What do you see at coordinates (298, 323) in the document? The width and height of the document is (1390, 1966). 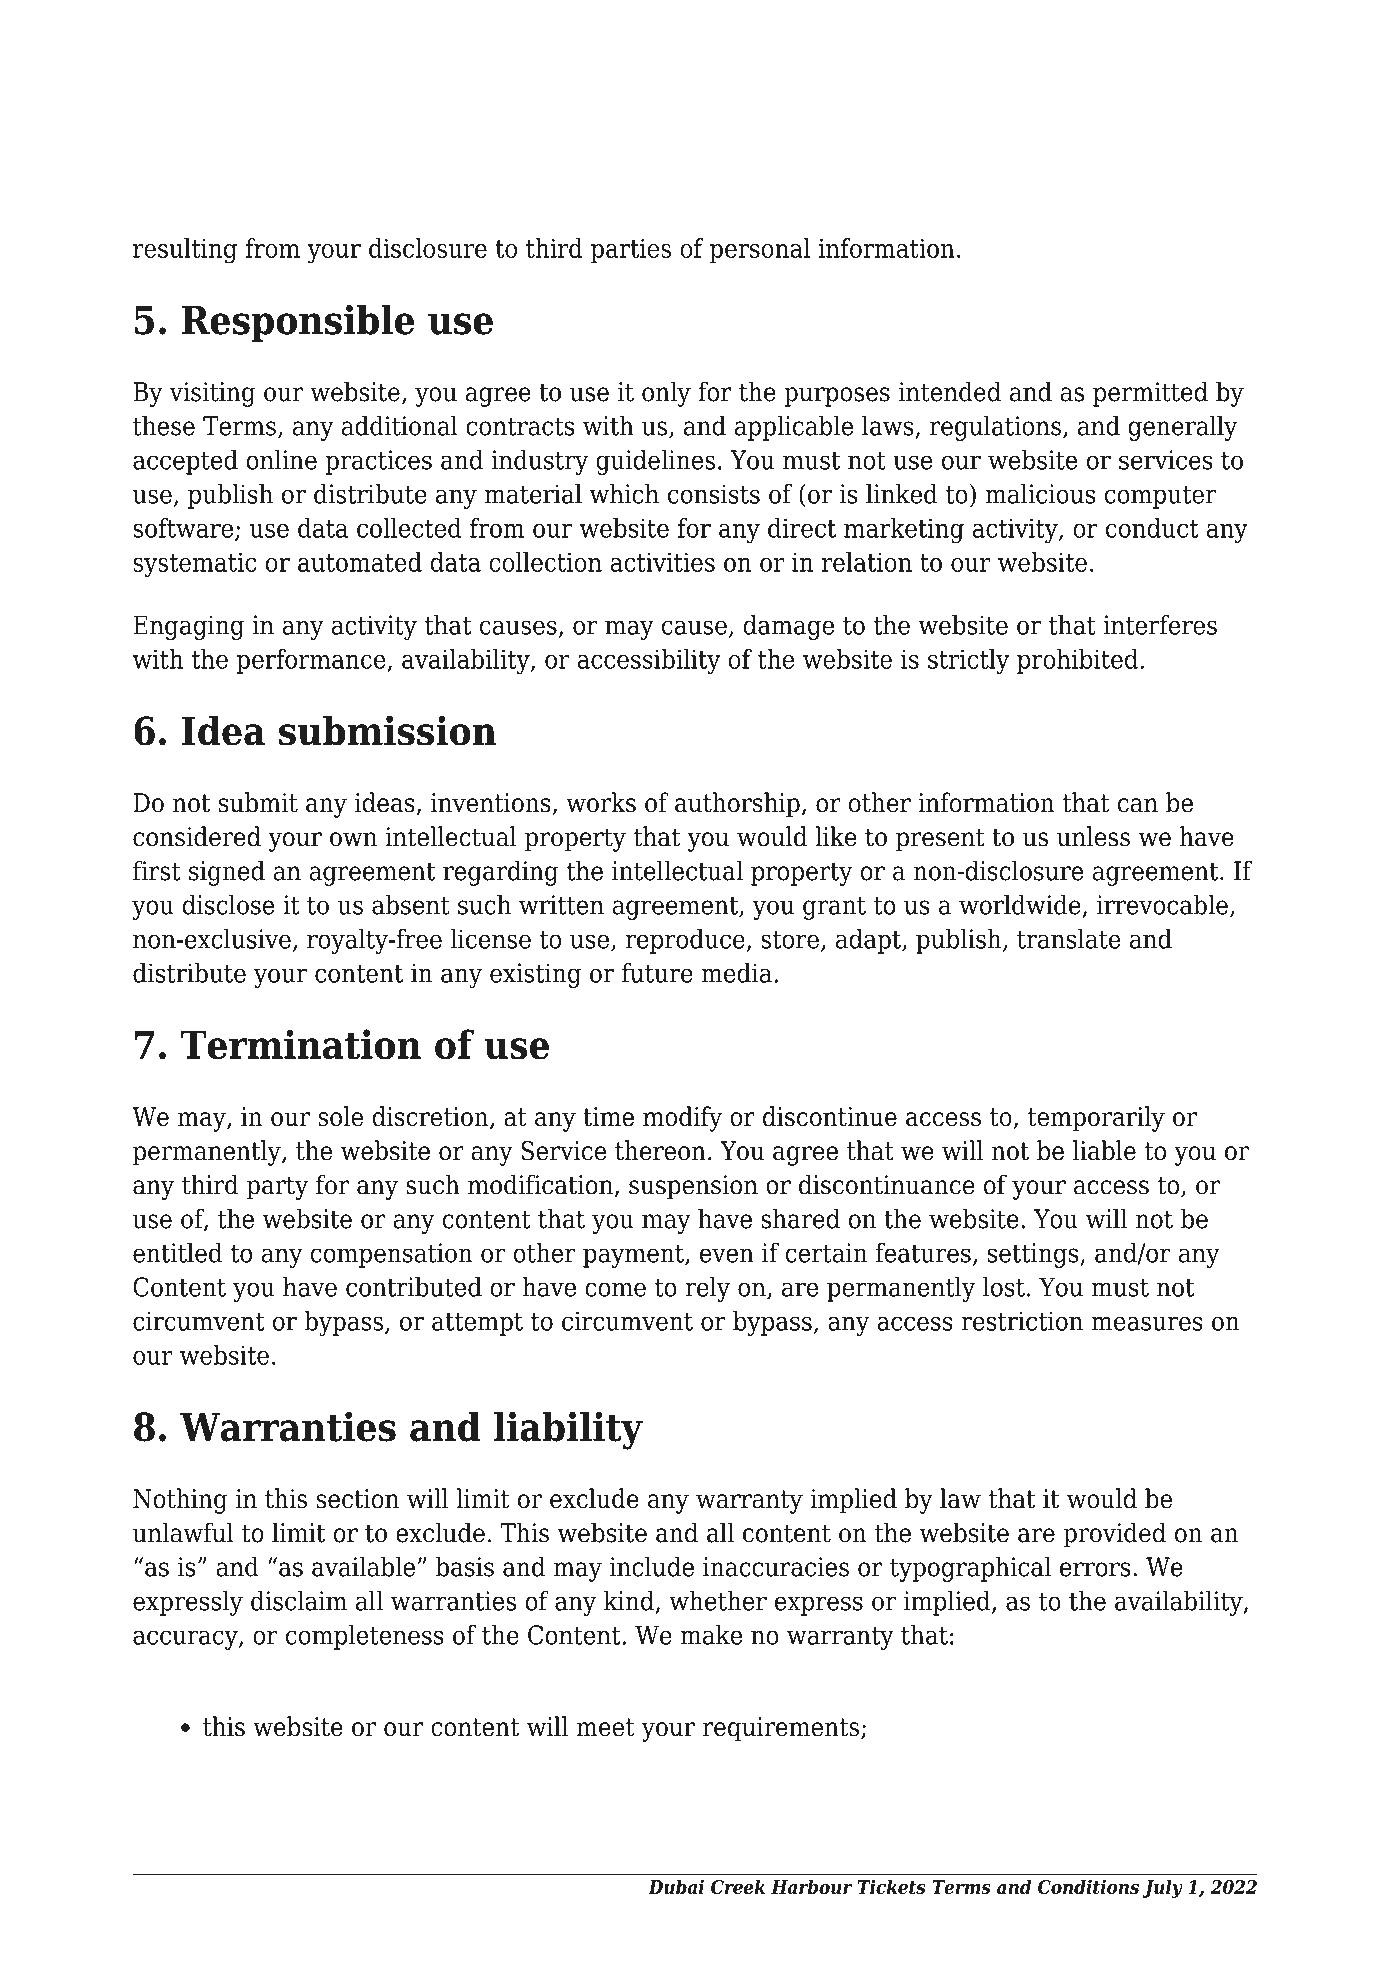 I see `Responsible` at bounding box center [298, 323].
